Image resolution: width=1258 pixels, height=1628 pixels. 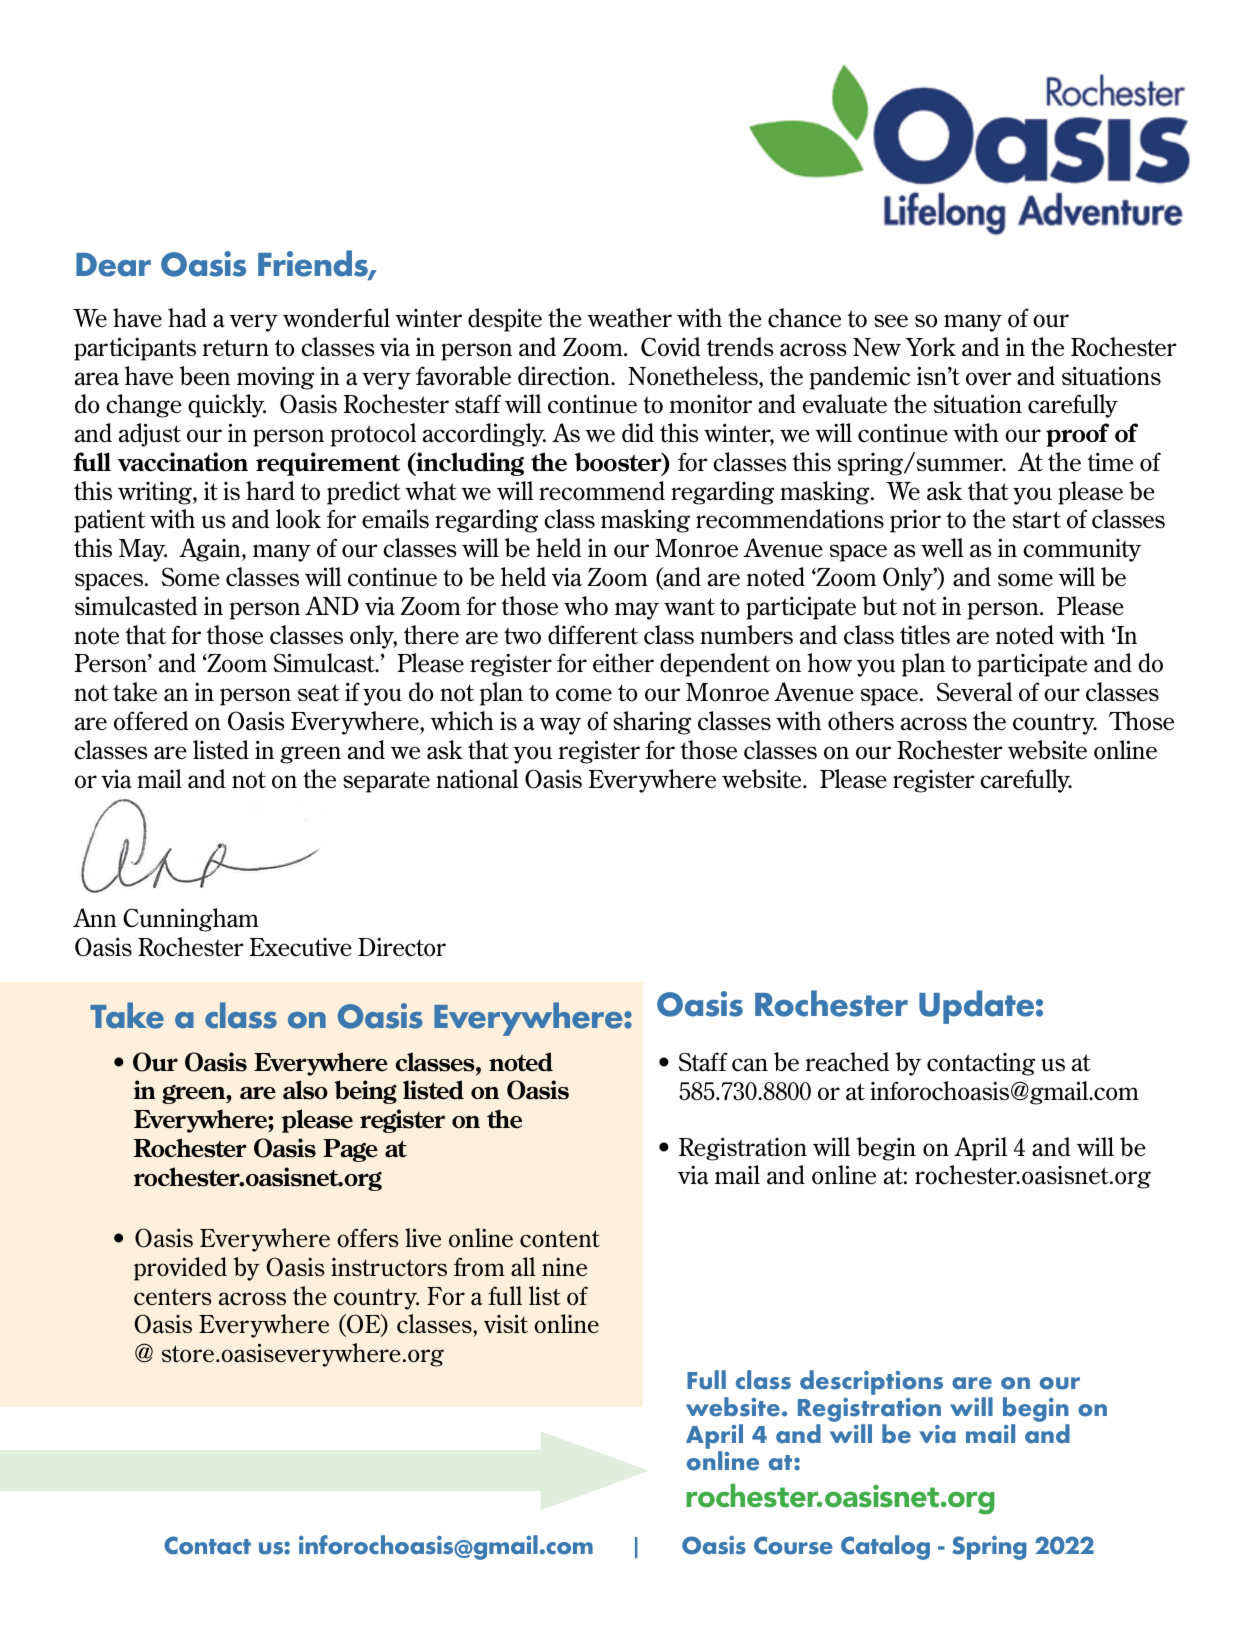 I want to click on Director, so click(x=402, y=947).
